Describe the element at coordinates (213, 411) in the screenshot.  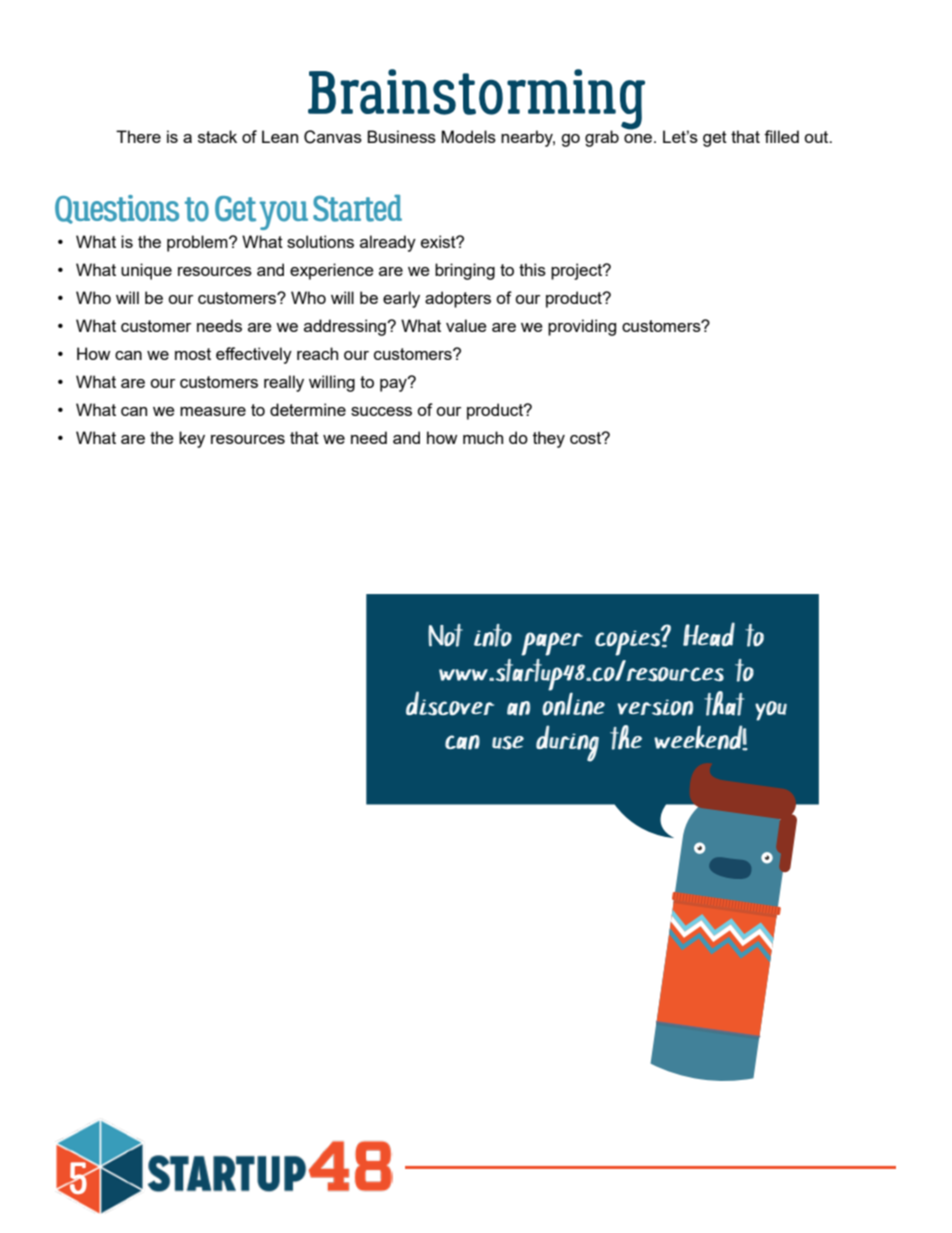
I see `measure` at that location.
